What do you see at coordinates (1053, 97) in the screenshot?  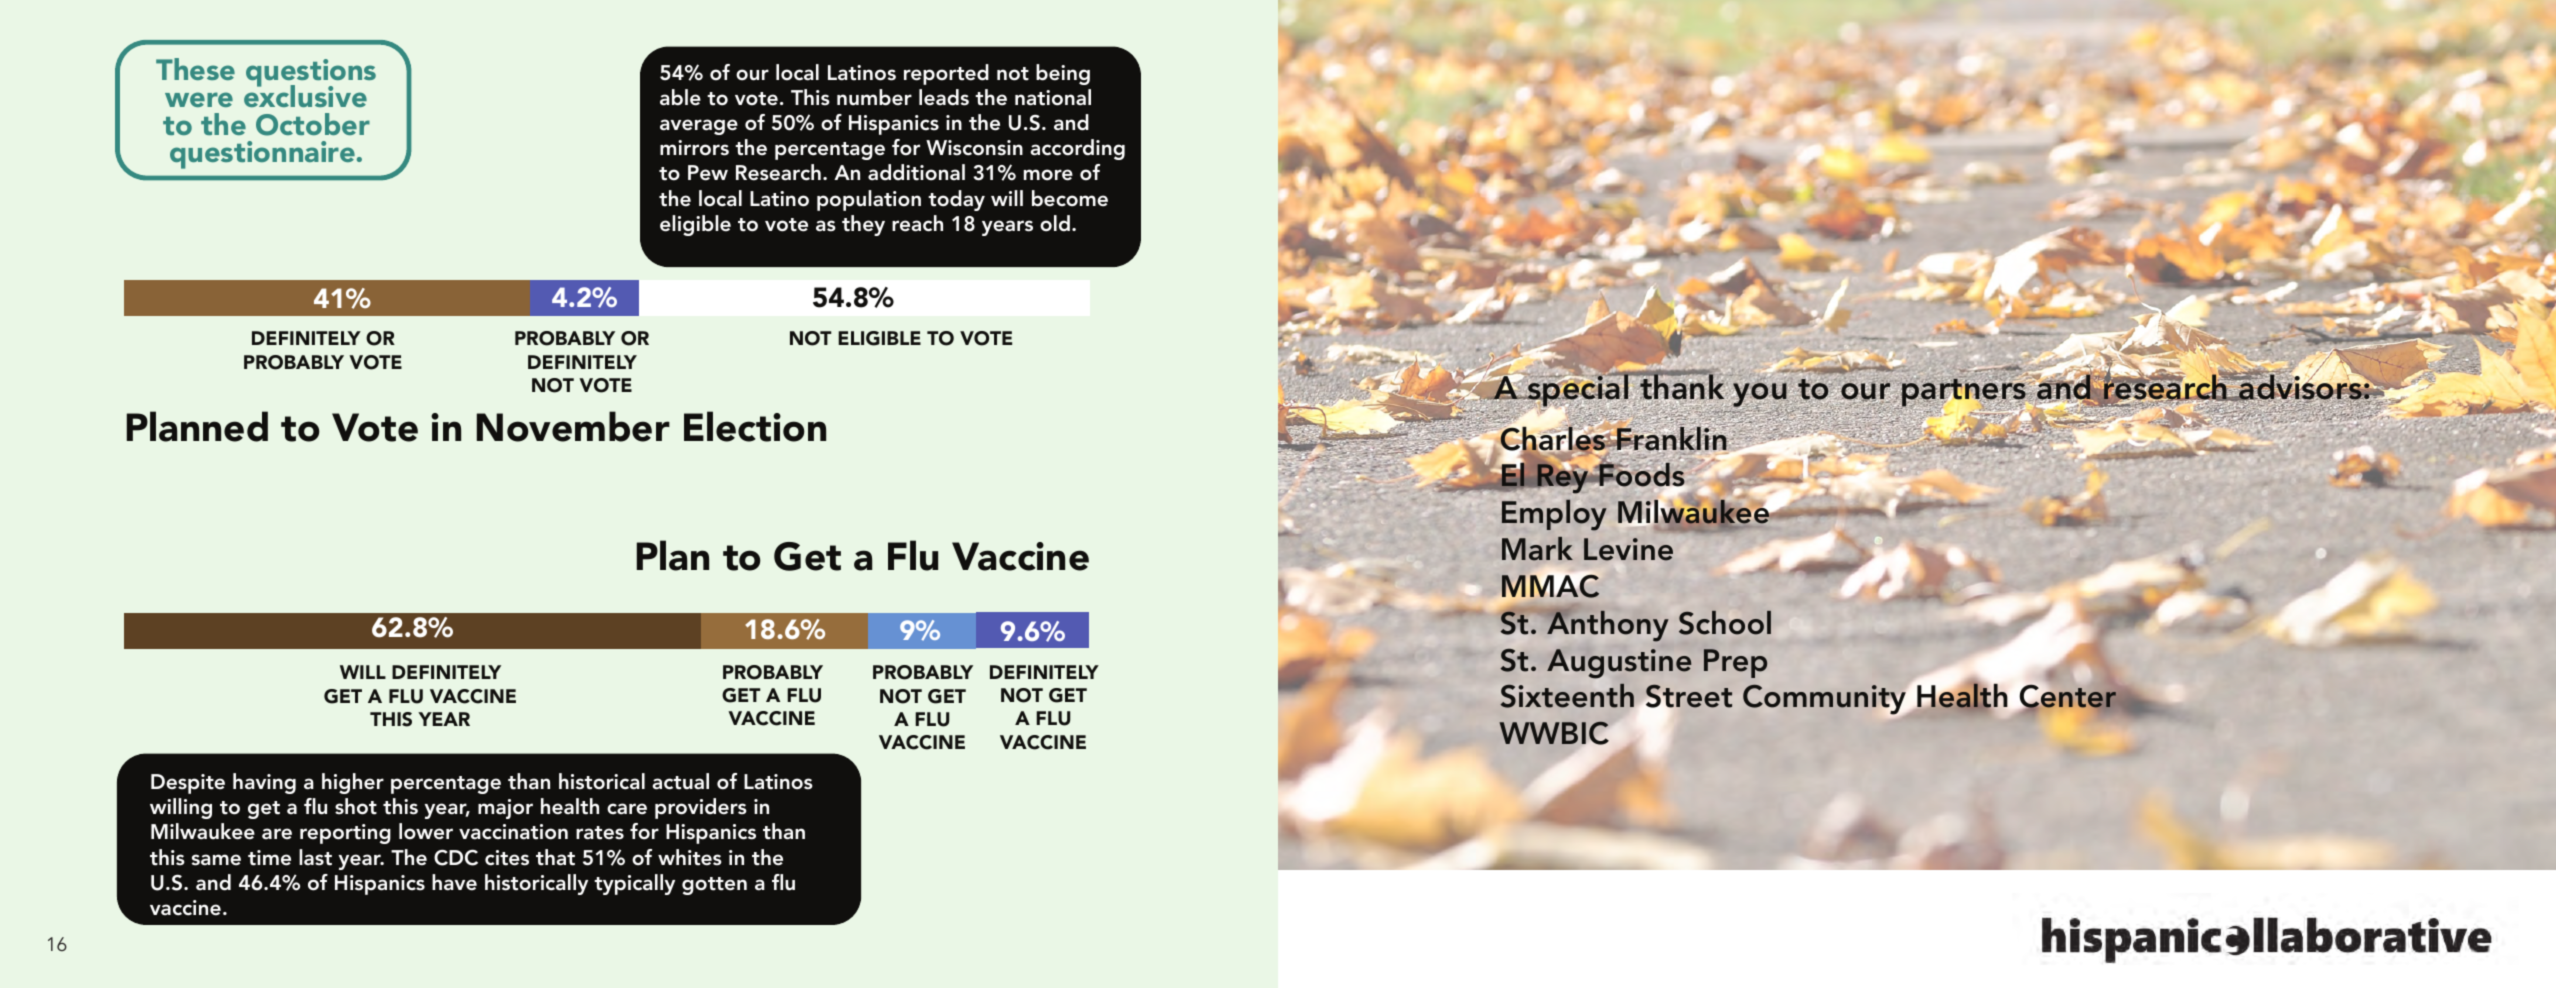 I see `national` at bounding box center [1053, 97].
